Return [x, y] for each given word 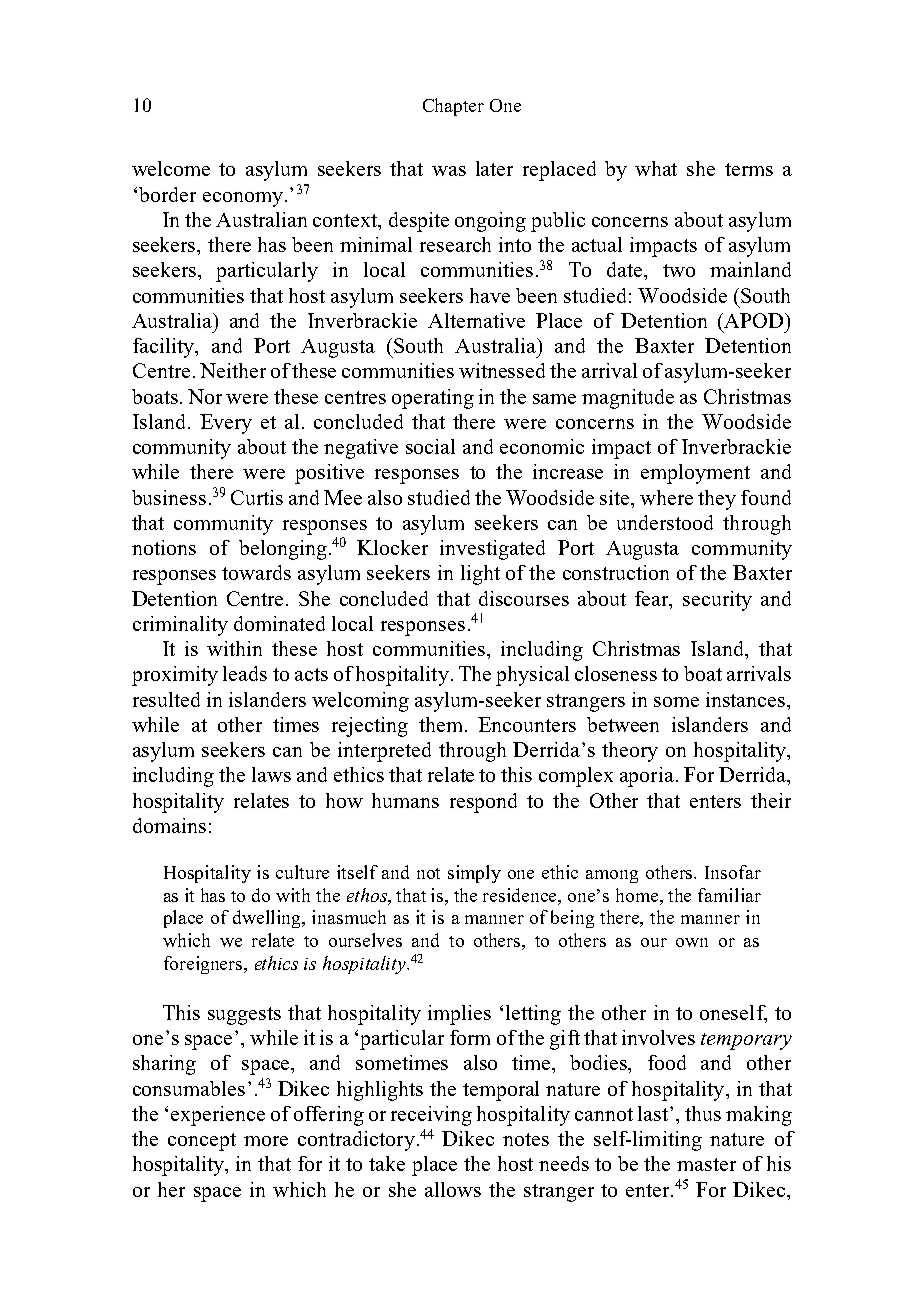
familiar [729, 895]
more [266, 1141]
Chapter [453, 107]
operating [433, 399]
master [706, 1164]
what [656, 168]
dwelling [268, 919]
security [717, 601]
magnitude [628, 399]
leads [245, 673]
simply [474, 874]
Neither [233, 370]
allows [453, 1189]
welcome [171, 168]
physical [532, 676]
